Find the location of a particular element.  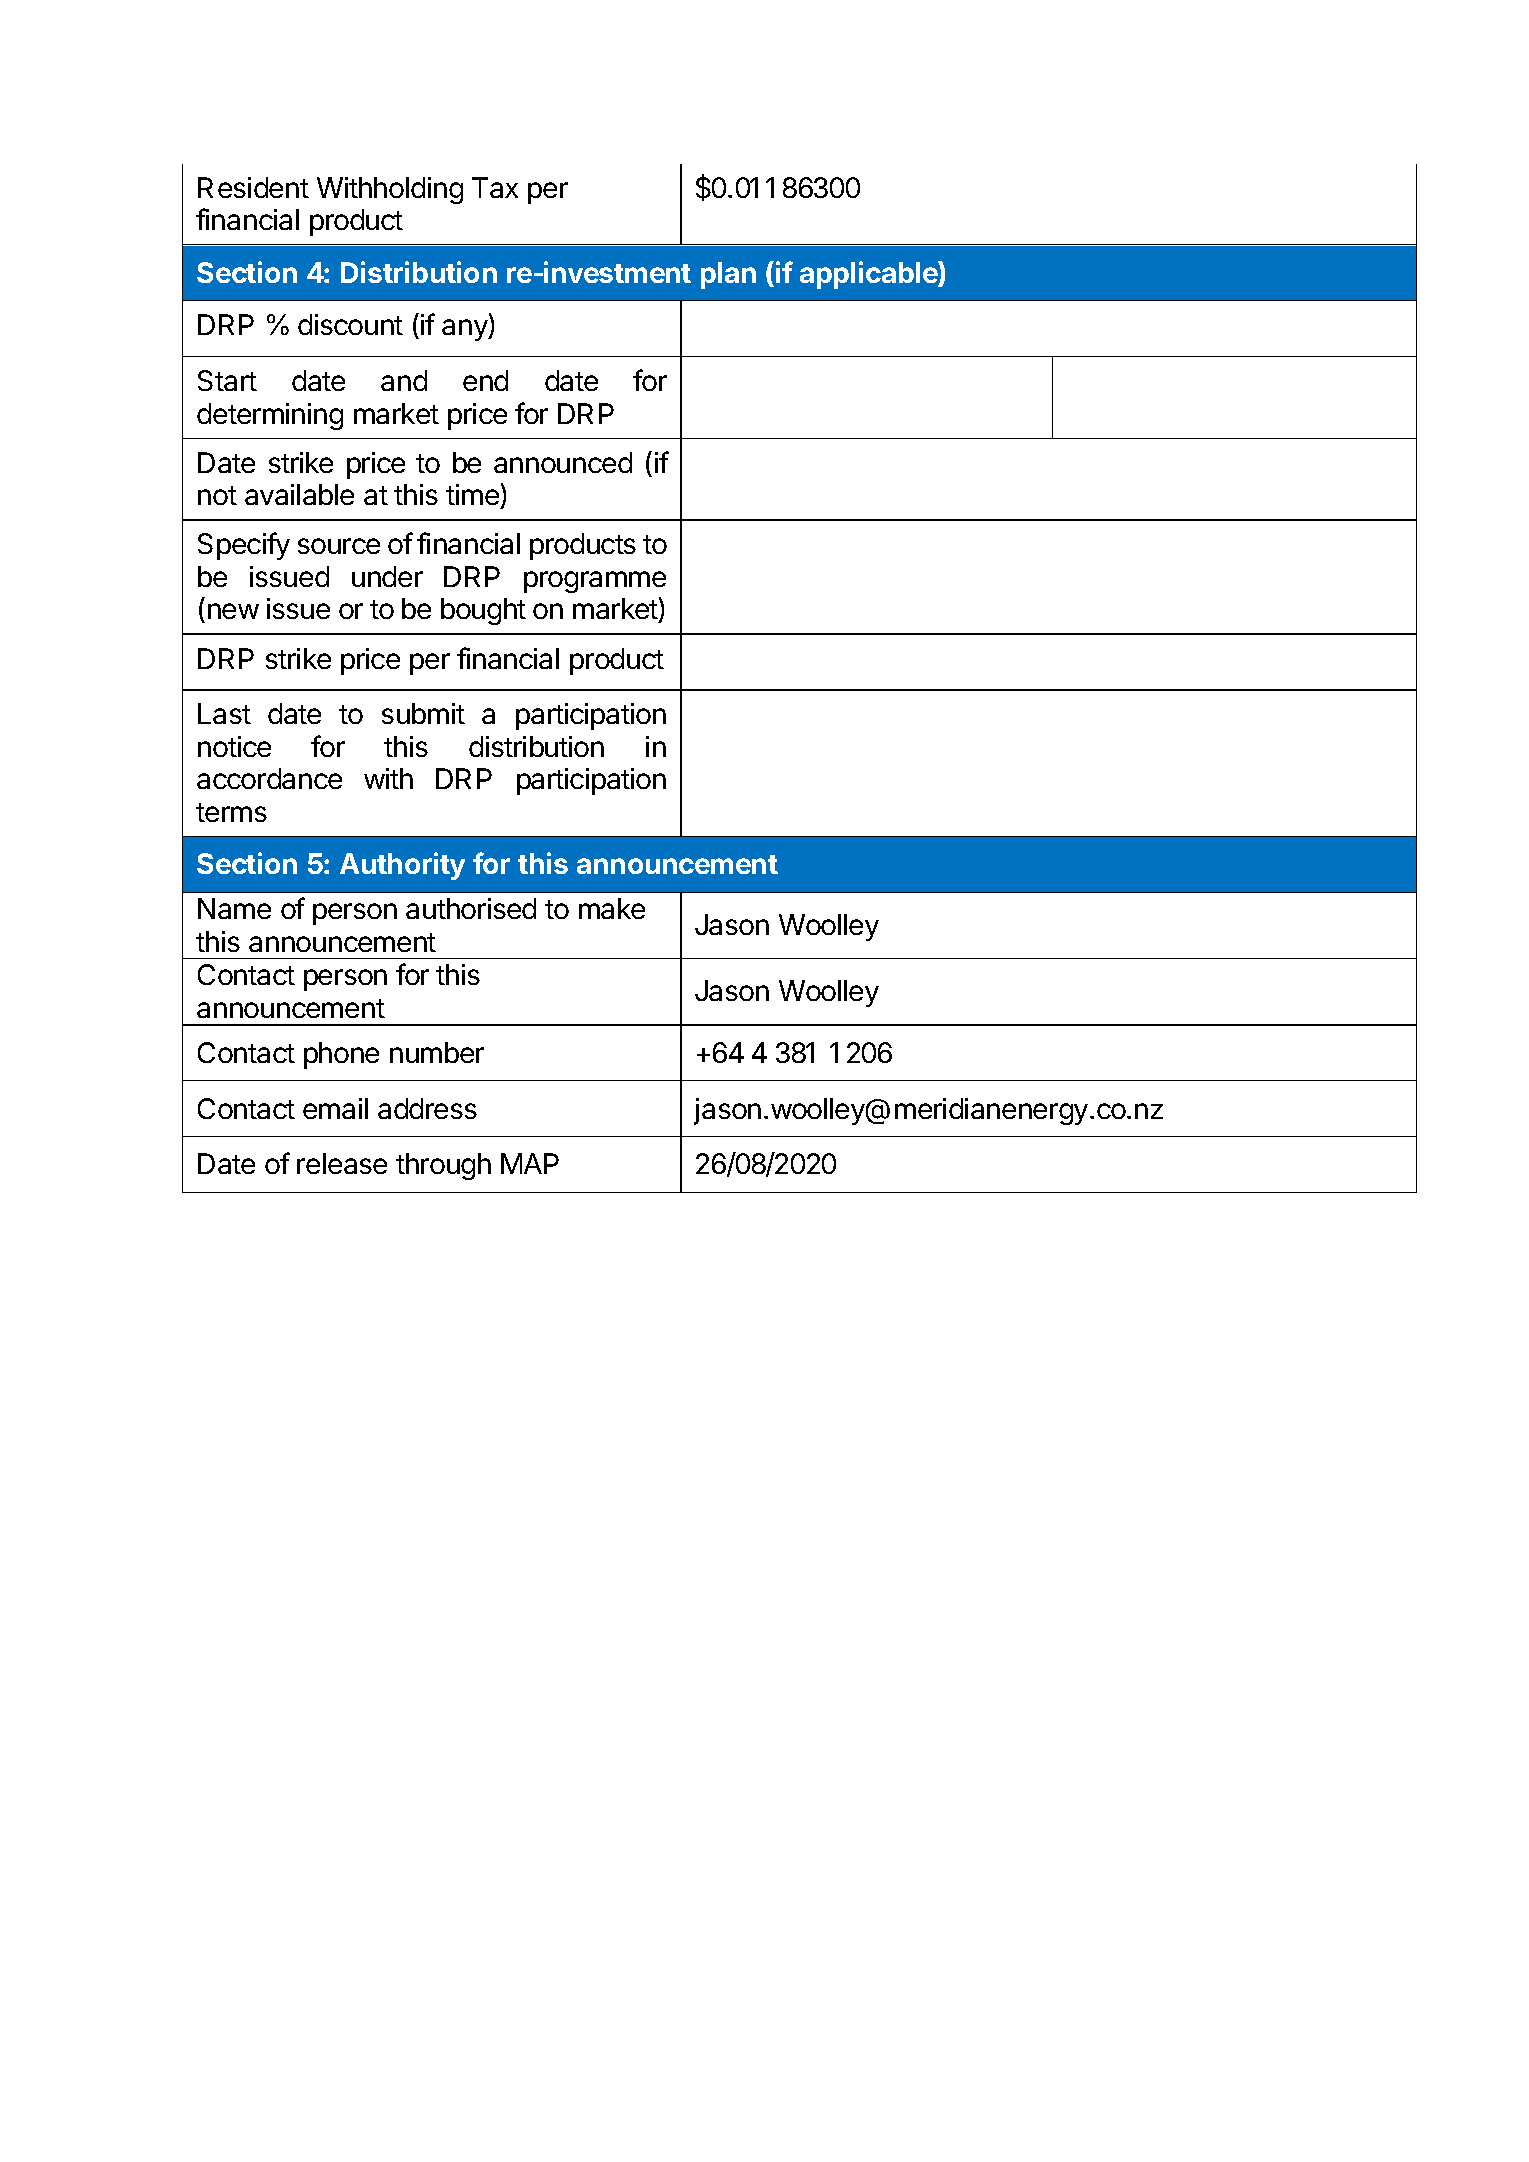

programme is located at coordinates (595, 582).
